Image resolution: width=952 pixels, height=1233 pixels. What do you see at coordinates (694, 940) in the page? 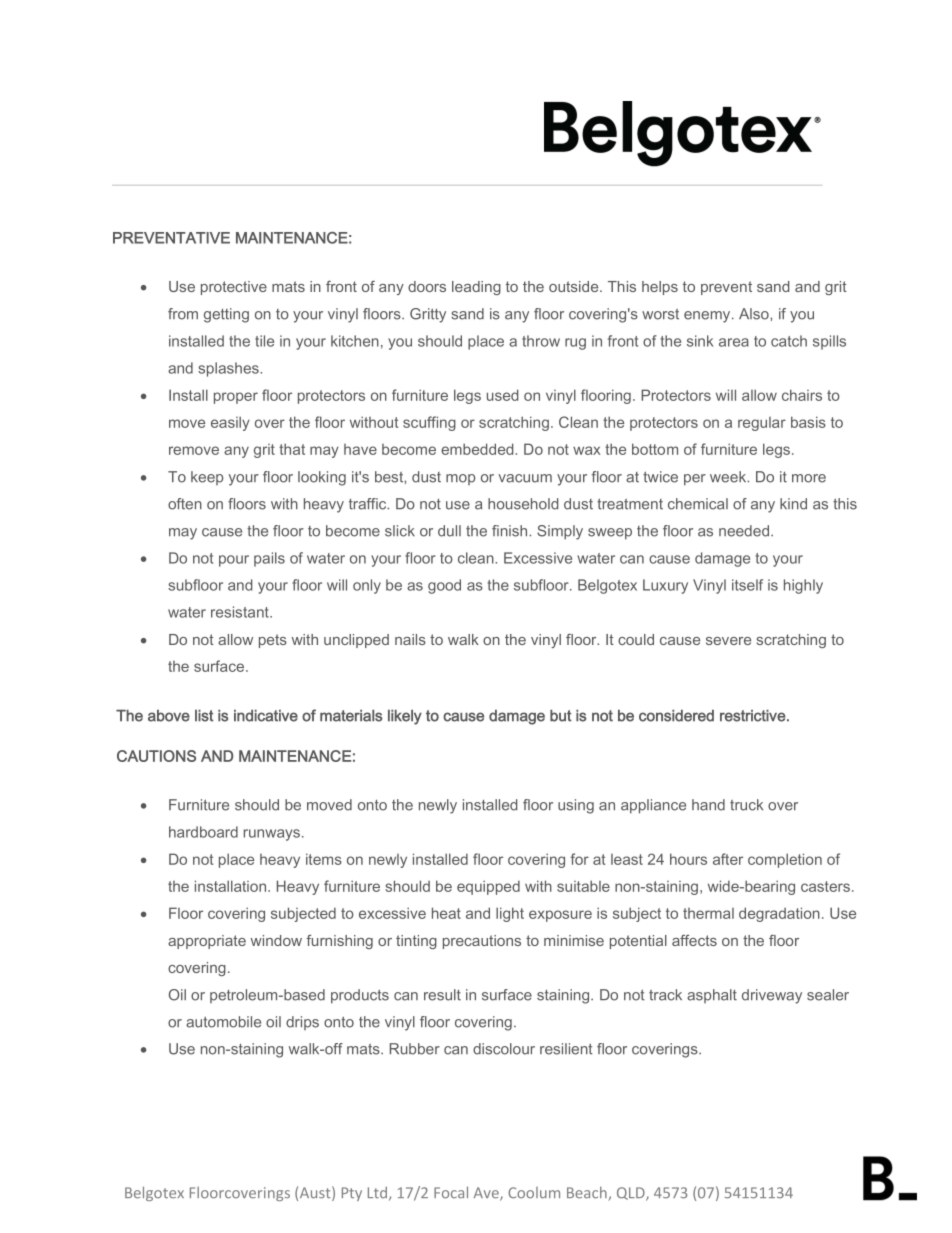
I see `affects` at bounding box center [694, 940].
